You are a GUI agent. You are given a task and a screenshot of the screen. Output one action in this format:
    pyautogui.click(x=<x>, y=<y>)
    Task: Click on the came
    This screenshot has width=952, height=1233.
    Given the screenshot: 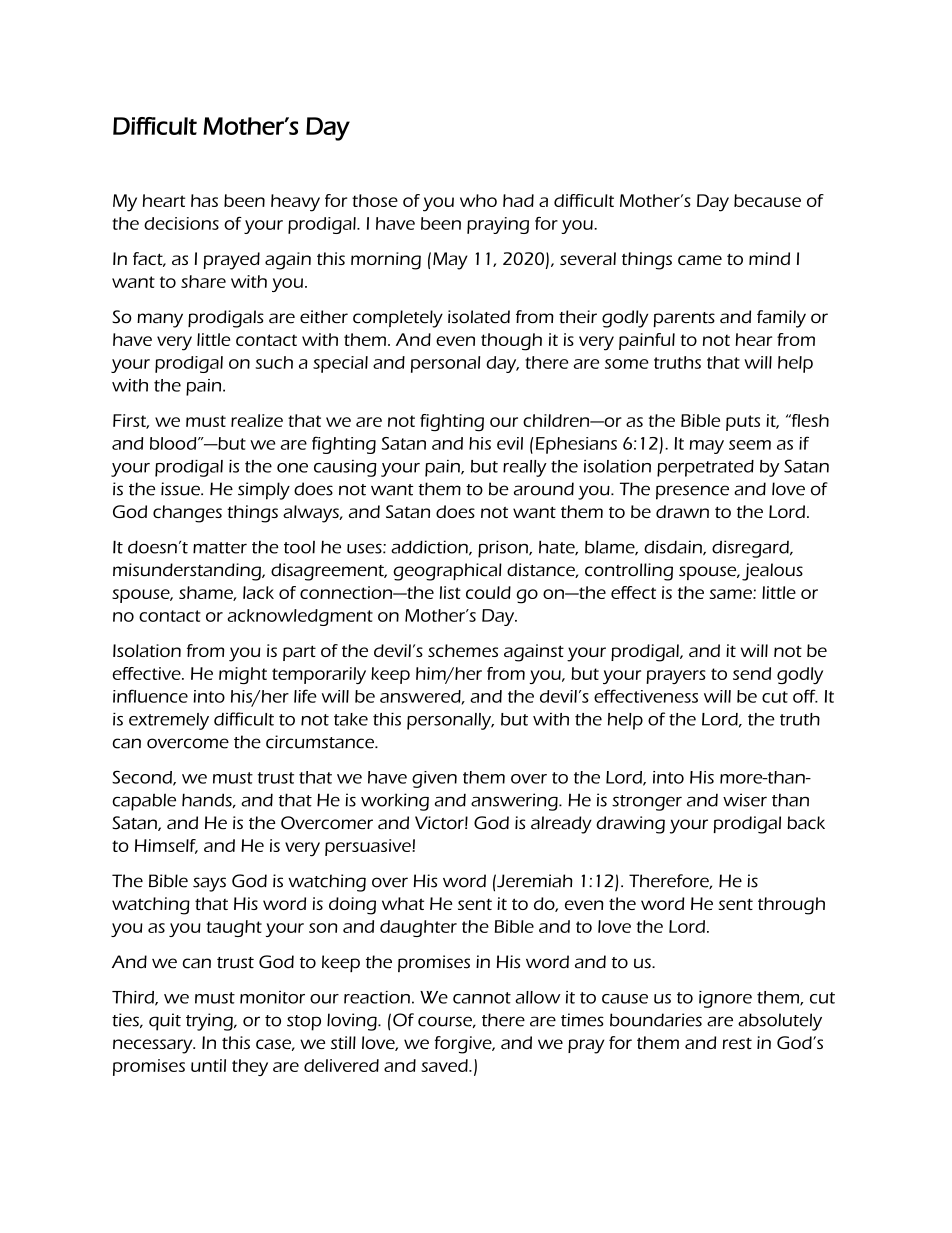 What is the action you would take?
    pyautogui.click(x=700, y=260)
